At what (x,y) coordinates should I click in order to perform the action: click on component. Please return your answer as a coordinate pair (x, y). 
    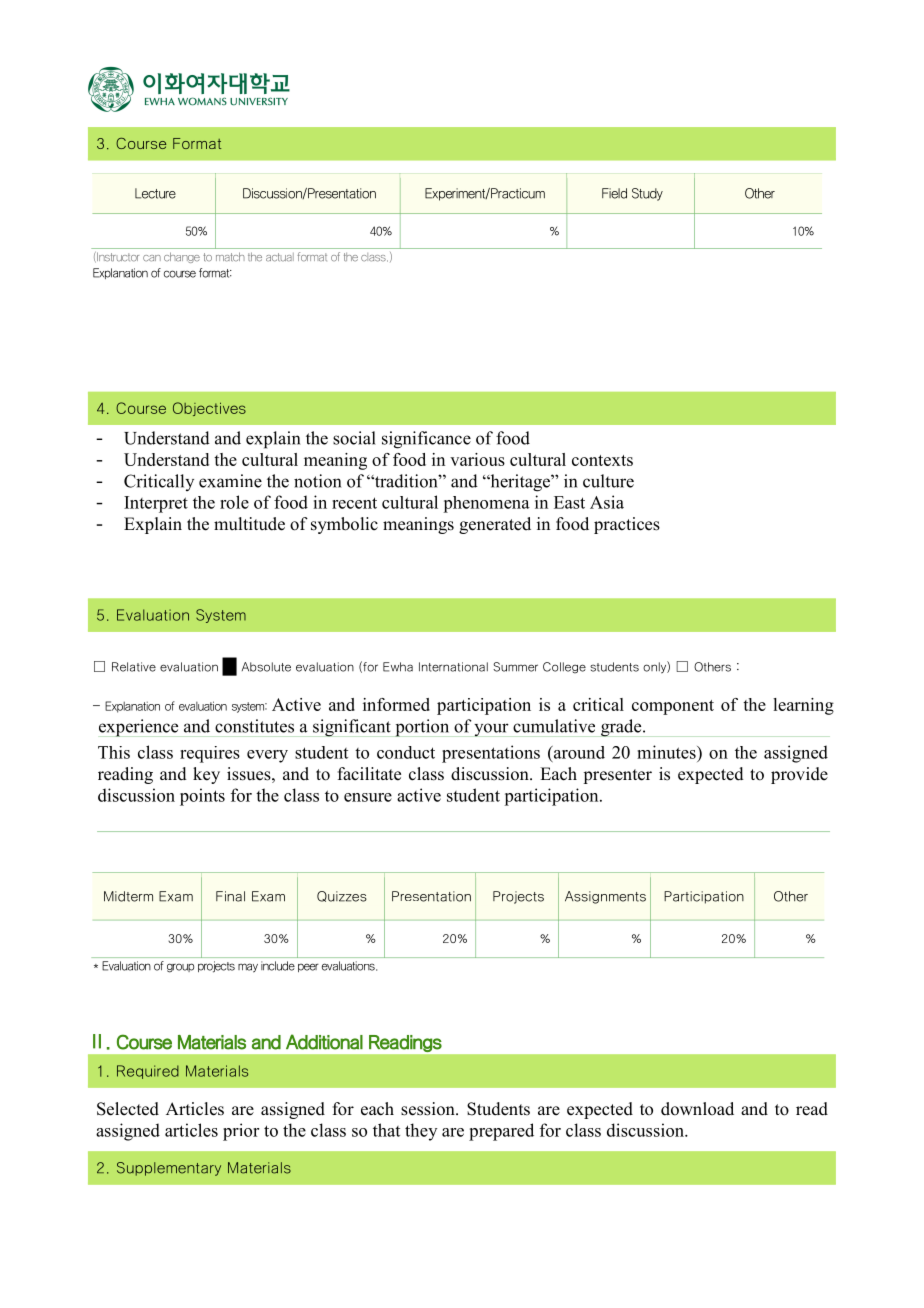
    Looking at the image, I should click on (673, 707).
